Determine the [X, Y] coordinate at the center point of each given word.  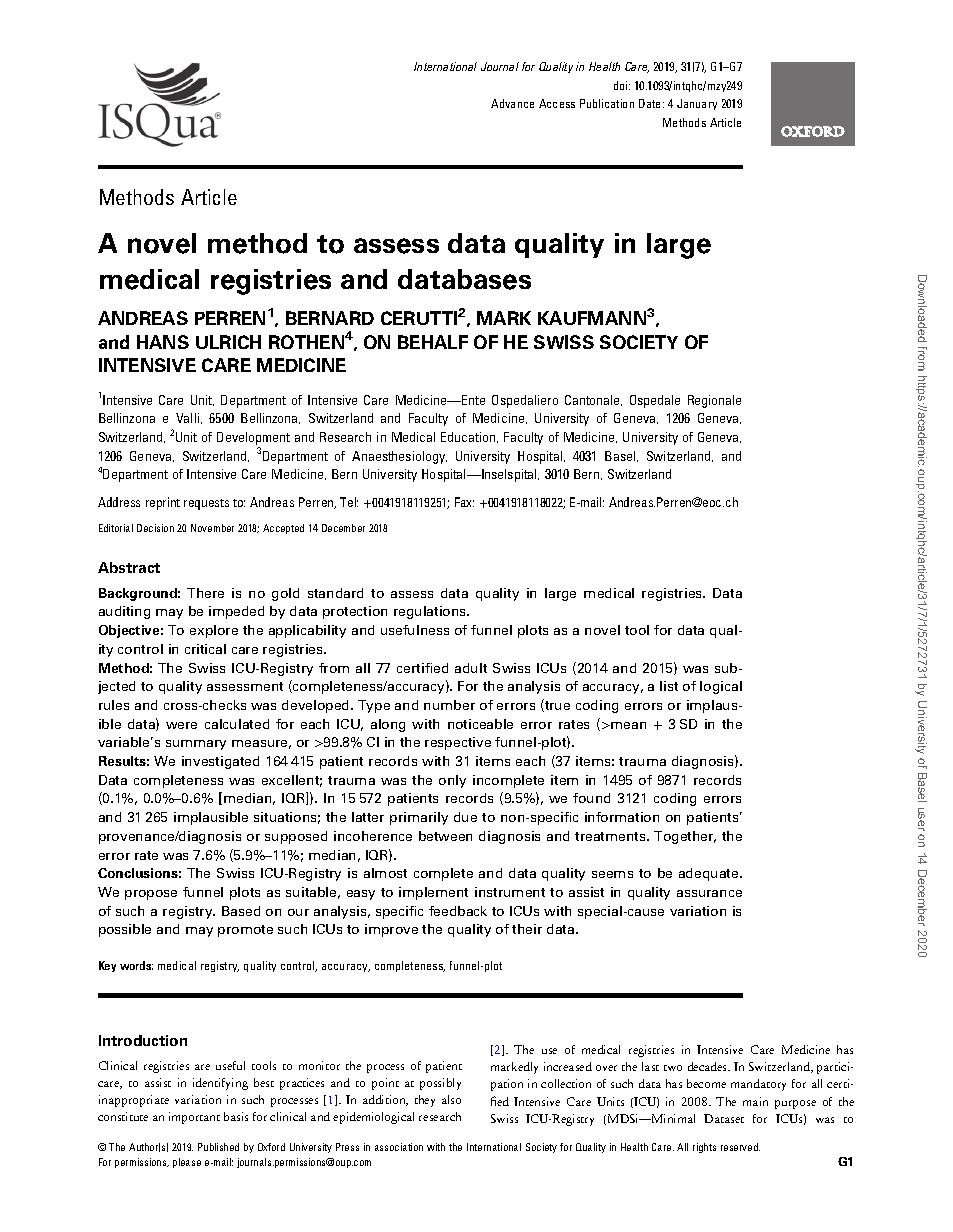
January [697, 104]
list [669, 686]
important [194, 1118]
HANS [163, 342]
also [451, 1099]
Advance [512, 103]
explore [214, 631]
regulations [431, 612]
